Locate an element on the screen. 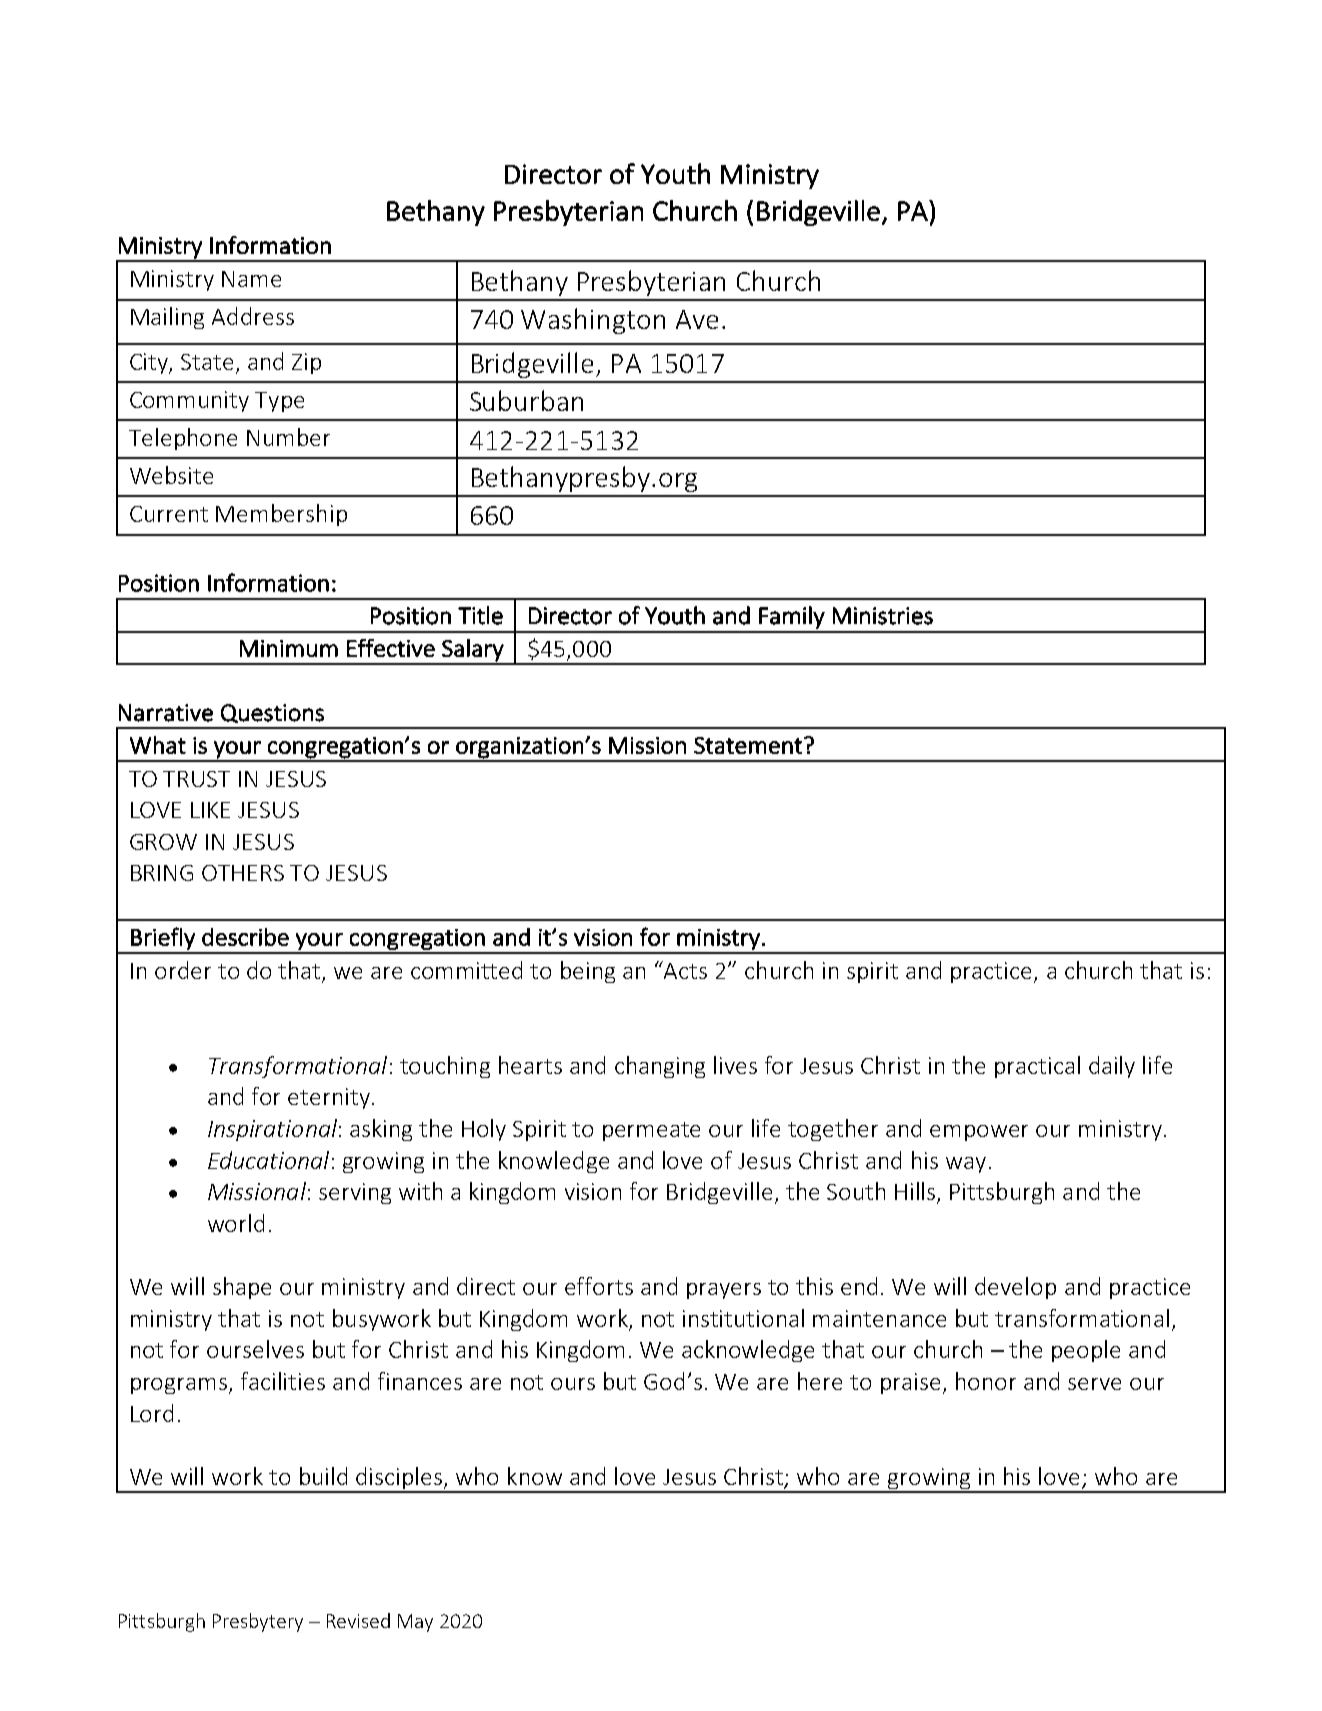  Address is located at coordinates (253, 316).
